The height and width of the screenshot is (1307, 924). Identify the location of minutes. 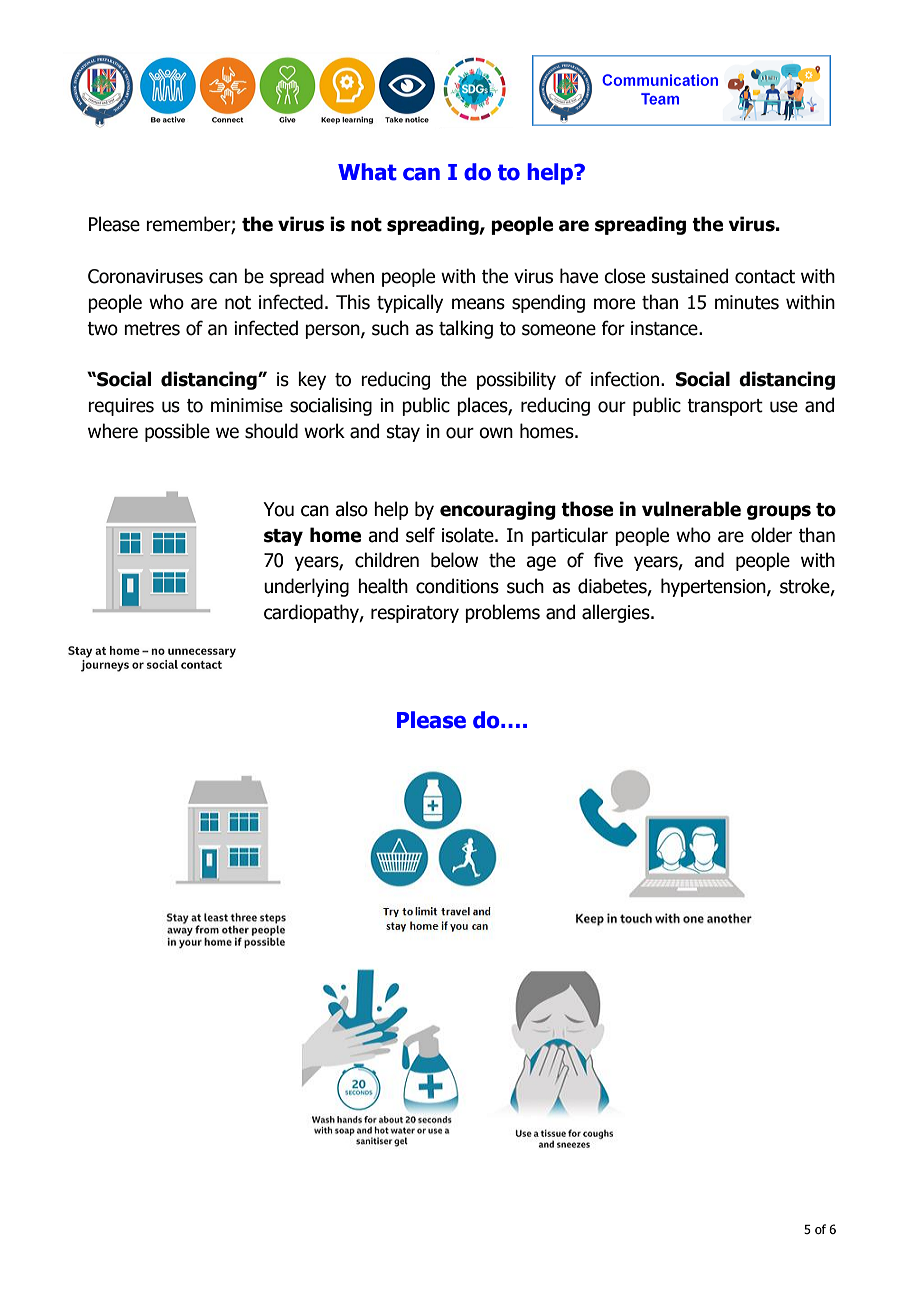
(747, 302).
